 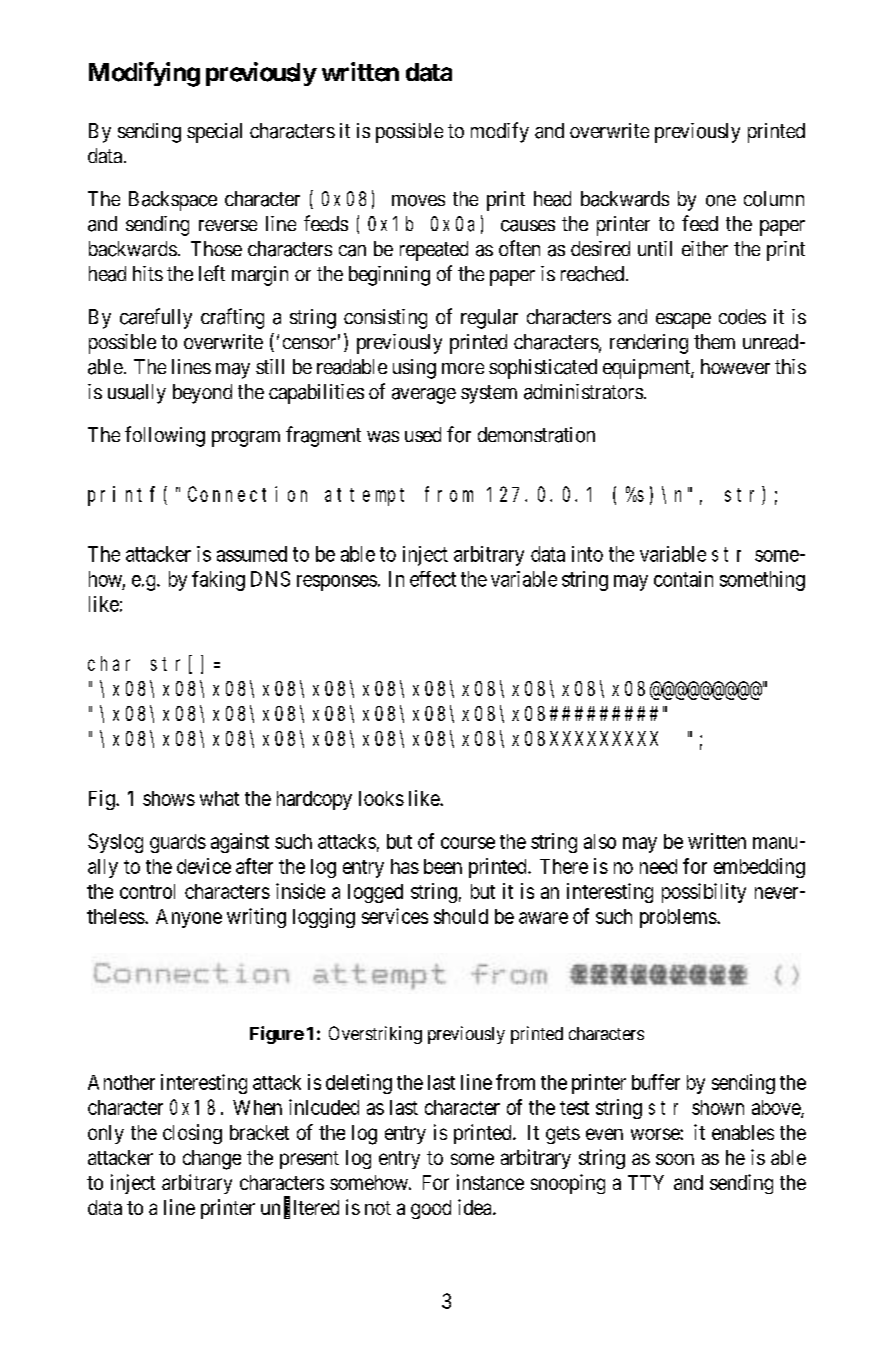 I want to click on faking, so click(x=218, y=581).
